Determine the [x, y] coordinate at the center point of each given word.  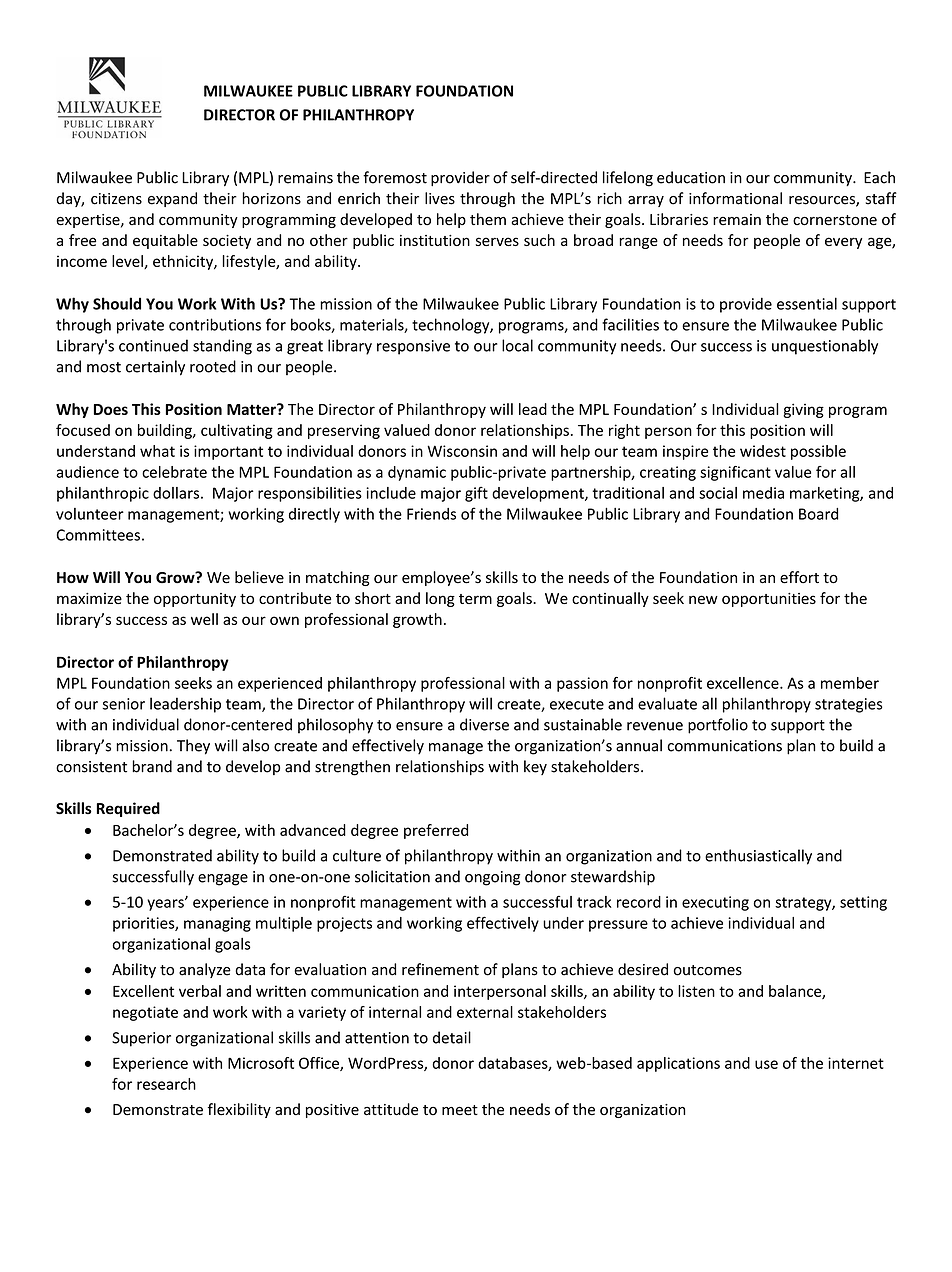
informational [735, 198]
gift [476, 494]
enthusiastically [758, 857]
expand [172, 199]
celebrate [174, 472]
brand [152, 766]
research [166, 1084]
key [535, 767]
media [763, 493]
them [488, 219]
